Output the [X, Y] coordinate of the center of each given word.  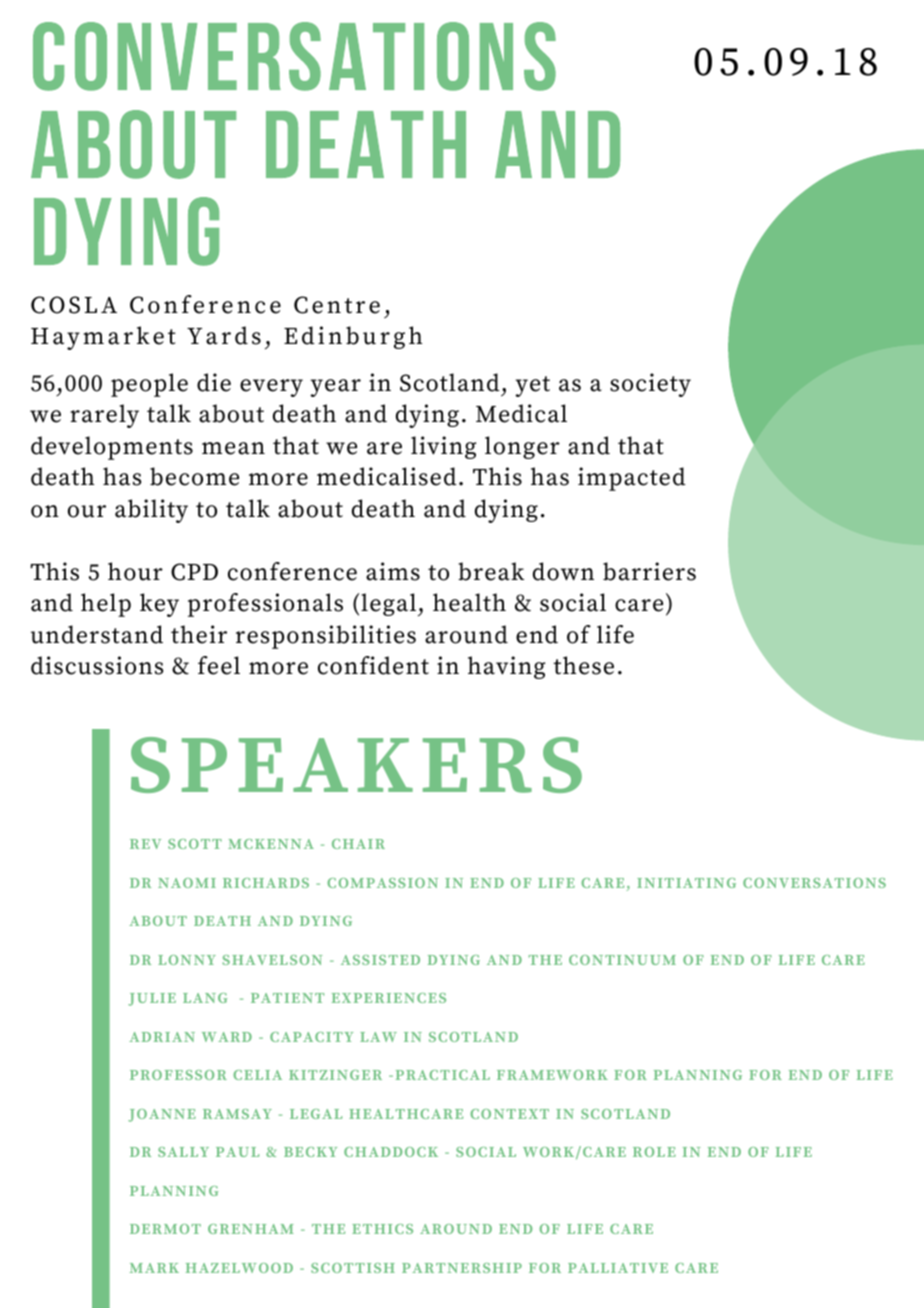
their [199, 634]
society [650, 385]
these [583, 665]
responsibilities [326, 637]
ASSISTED [380, 960]
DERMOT [165, 1229]
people [149, 385]
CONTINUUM [622, 960]
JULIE [152, 999]
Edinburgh [353, 337]
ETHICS [382, 1229]
